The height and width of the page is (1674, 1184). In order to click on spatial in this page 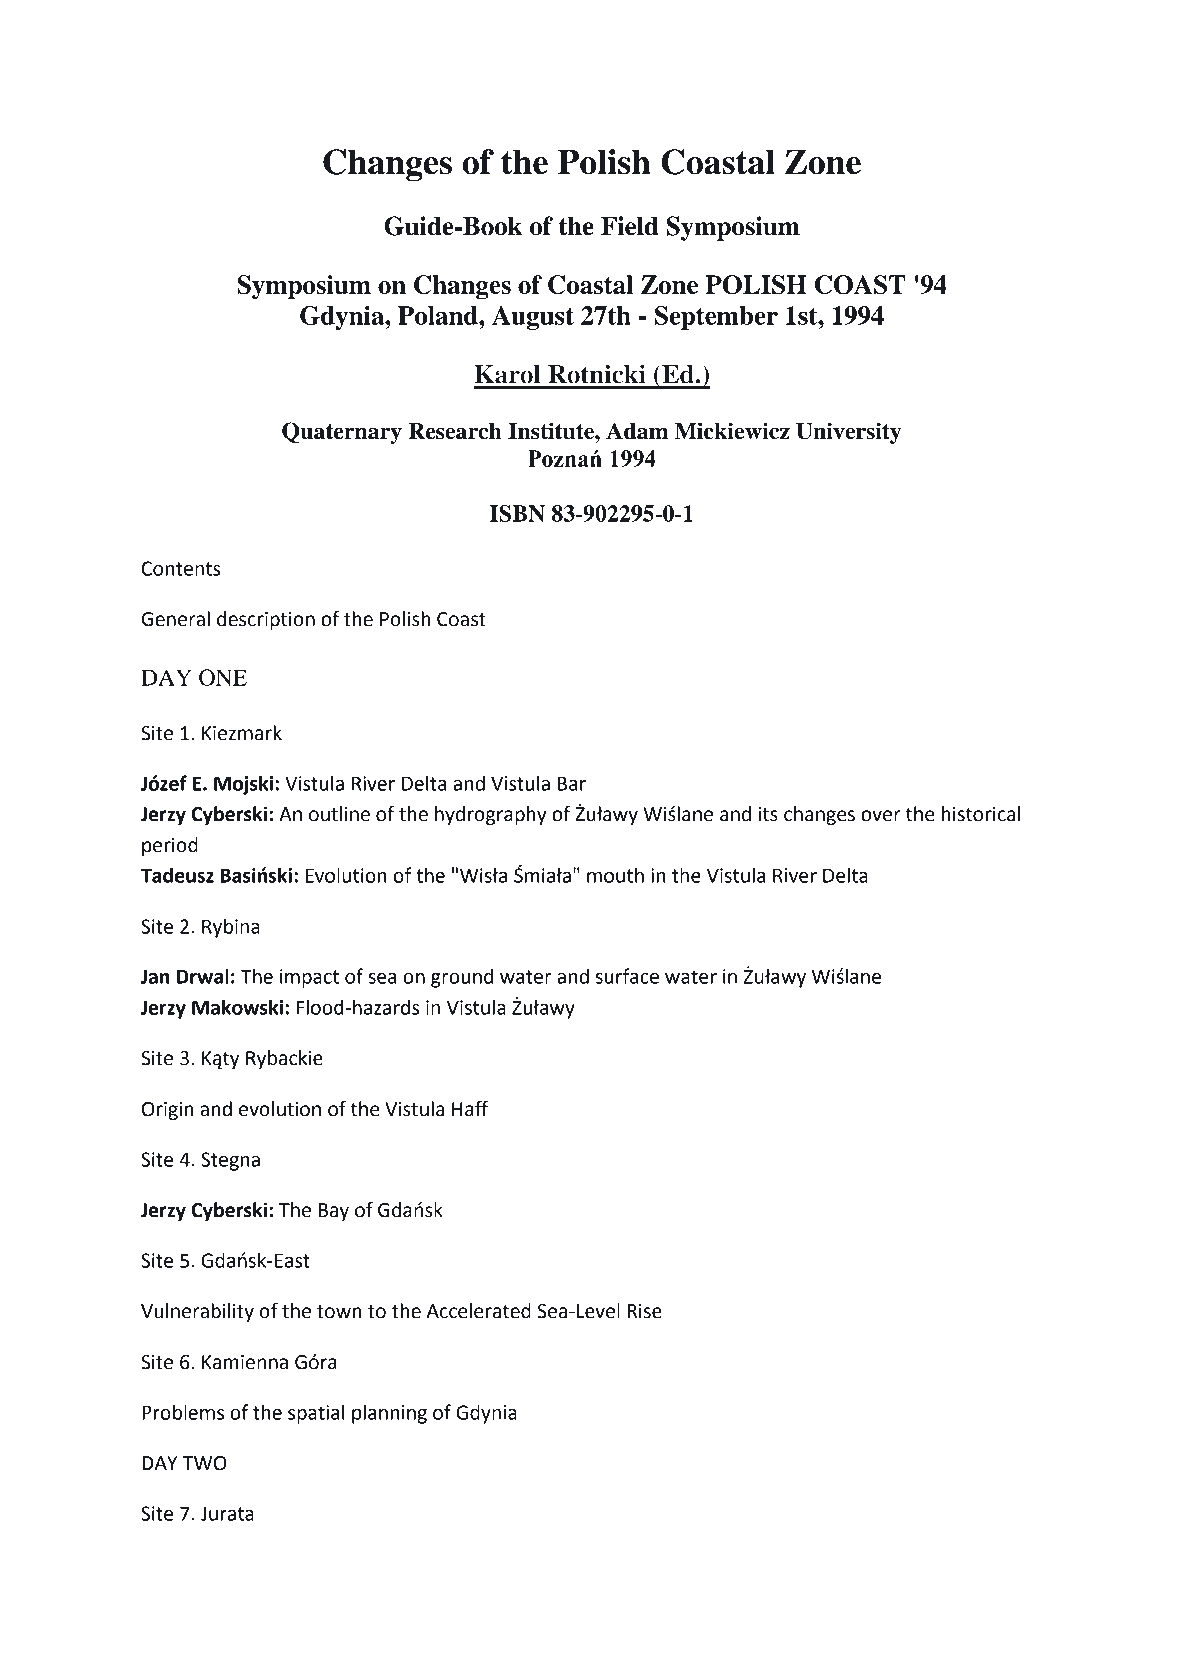, I will do `click(316, 1414)`.
